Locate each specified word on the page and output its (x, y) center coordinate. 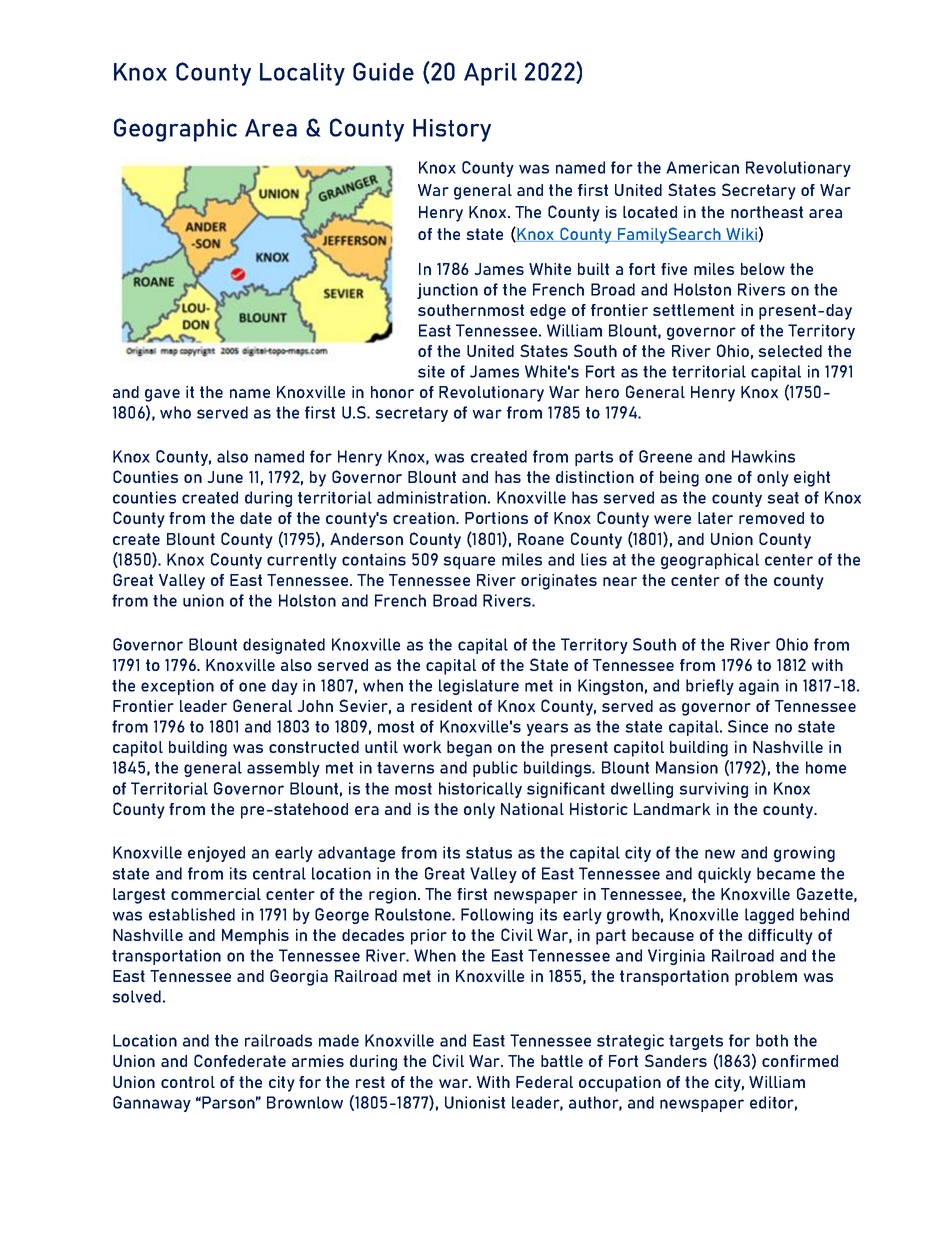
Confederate (240, 1060)
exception (177, 687)
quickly (724, 875)
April (490, 74)
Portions (496, 518)
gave (162, 395)
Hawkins (763, 456)
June (225, 477)
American (702, 167)
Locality (302, 74)
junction (447, 291)
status (489, 853)
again (759, 687)
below (763, 269)
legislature (479, 687)
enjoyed (216, 854)
